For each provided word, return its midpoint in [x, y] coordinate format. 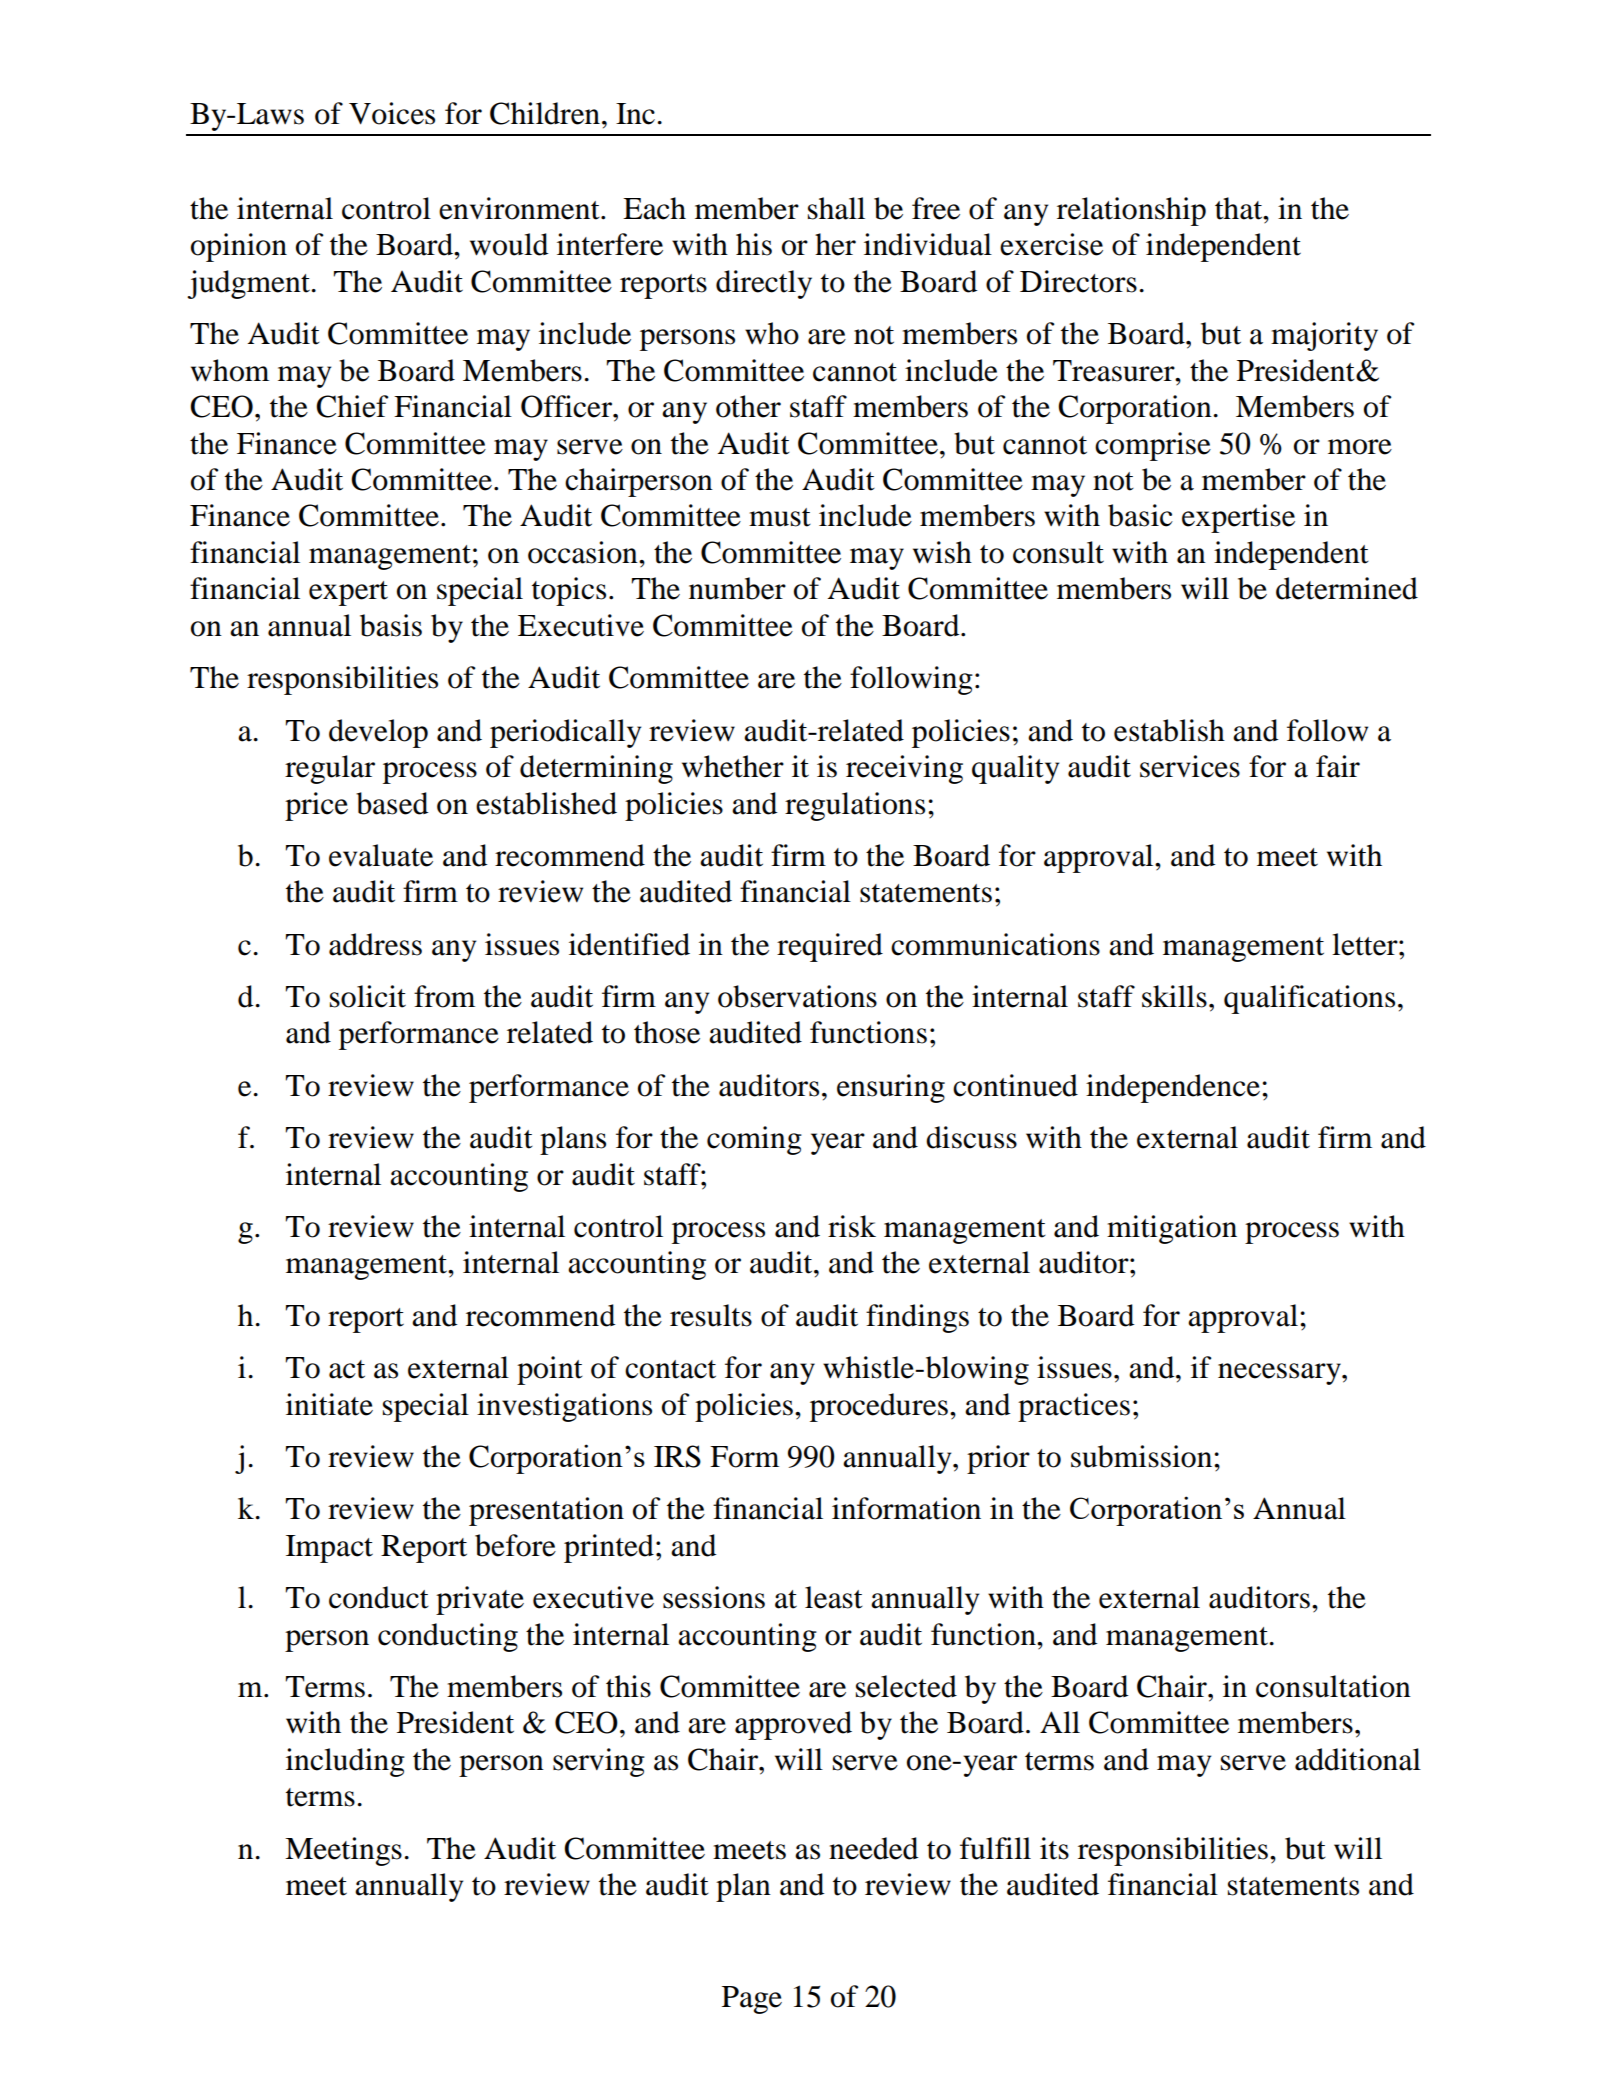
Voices [392, 113]
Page [752, 2000]
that [1240, 208]
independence [1173, 1088]
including [345, 1762]
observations [797, 996]
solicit [368, 996]
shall [836, 208]
